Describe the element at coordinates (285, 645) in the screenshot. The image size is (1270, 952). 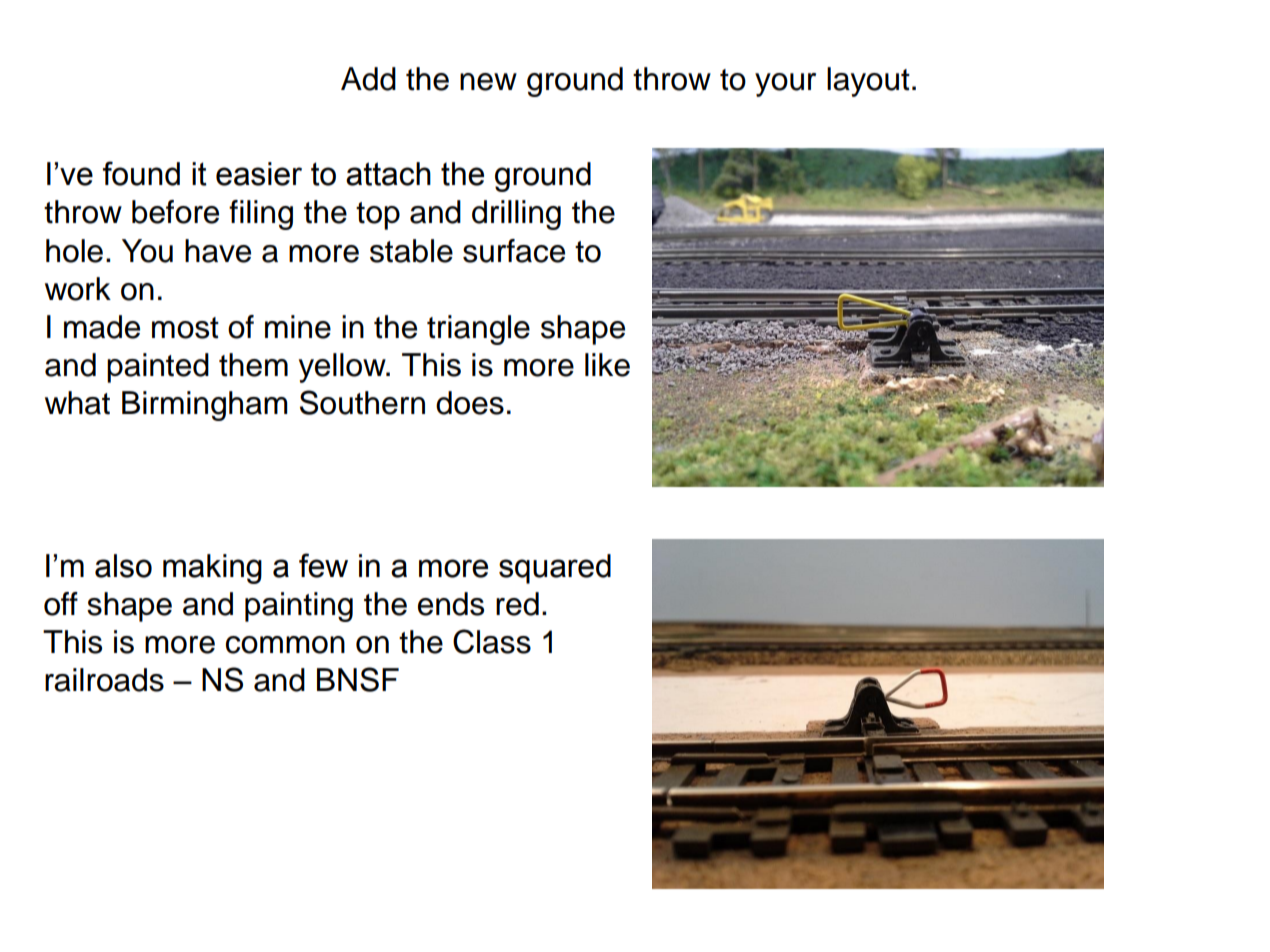
I see `common` at that location.
